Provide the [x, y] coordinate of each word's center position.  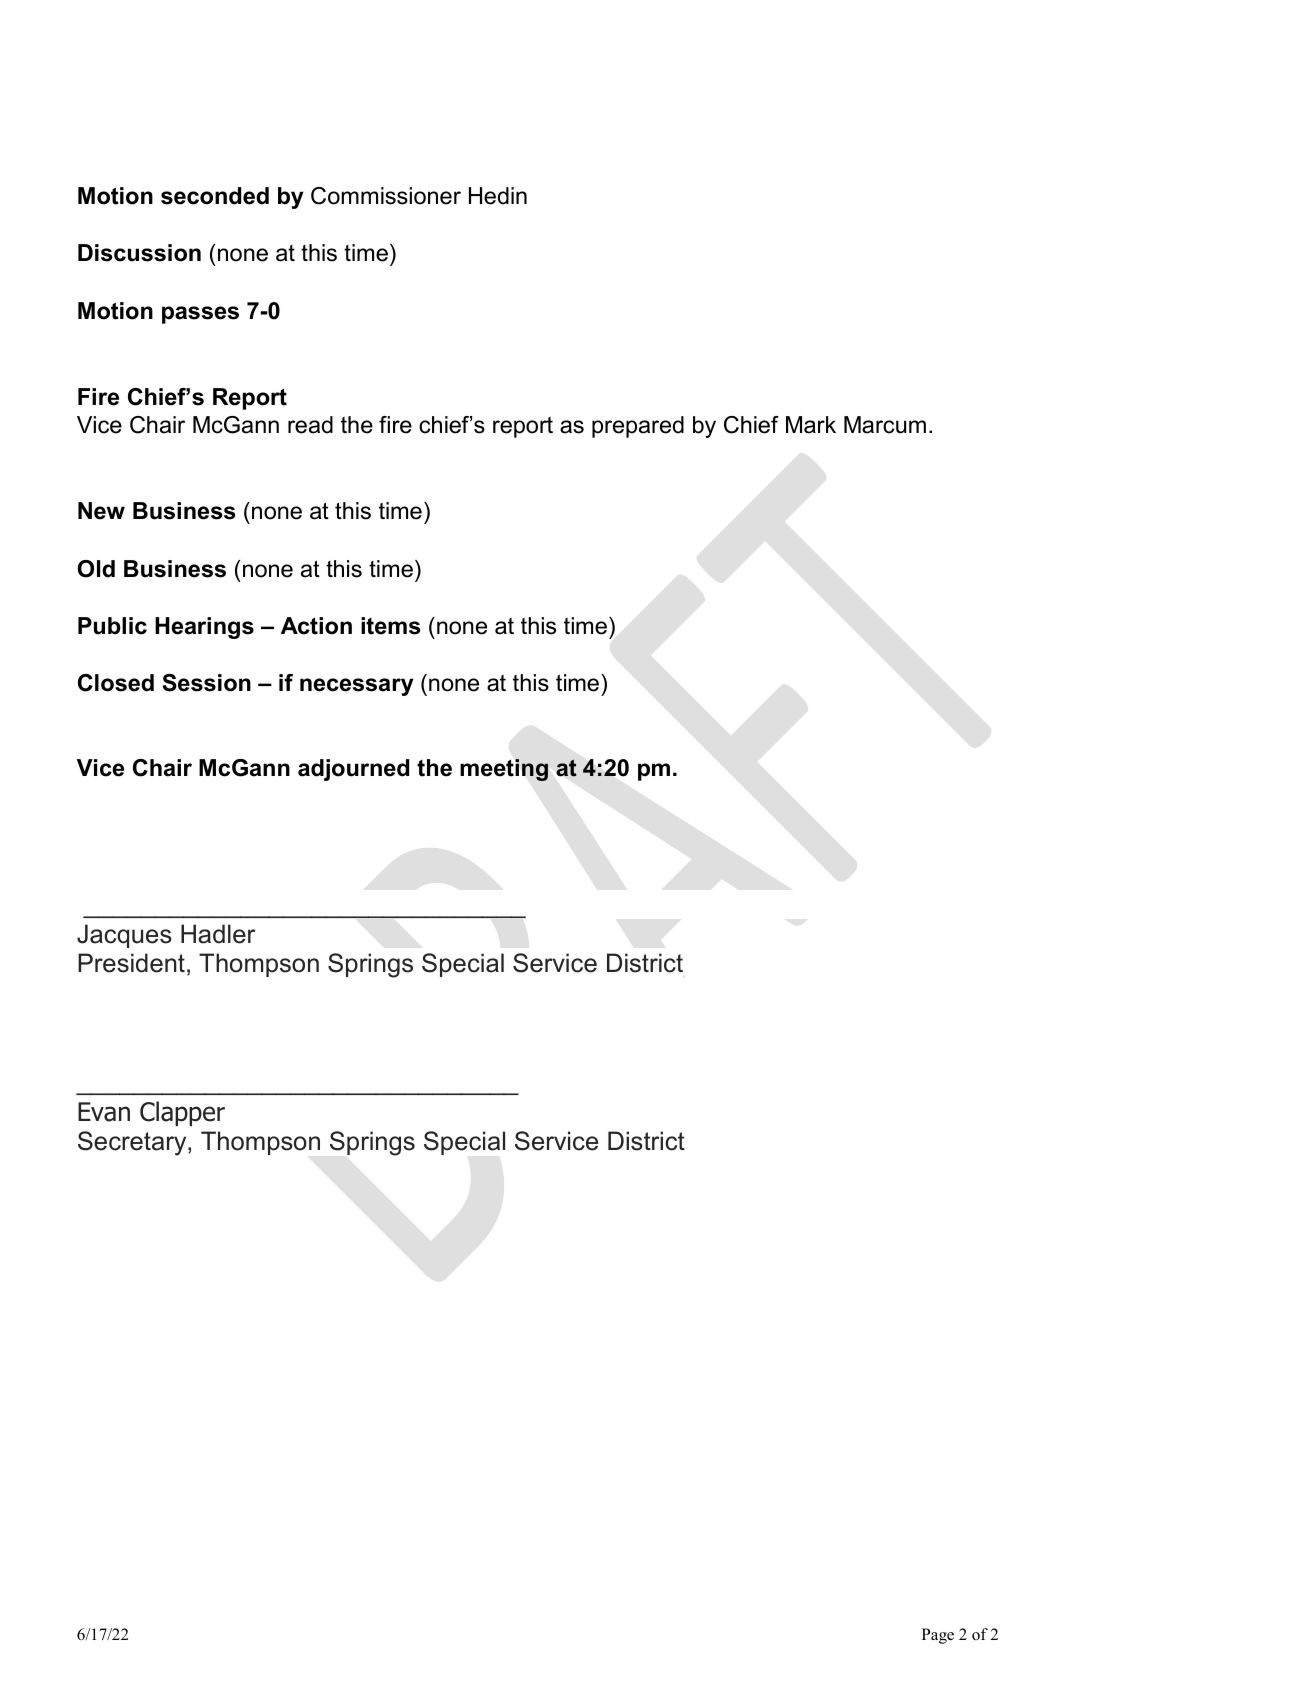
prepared [638, 427]
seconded [215, 196]
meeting [504, 770]
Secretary [133, 1143]
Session [206, 683]
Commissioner [386, 196]
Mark [811, 425]
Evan [104, 1112]
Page [938, 1636]
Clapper [182, 1113]
